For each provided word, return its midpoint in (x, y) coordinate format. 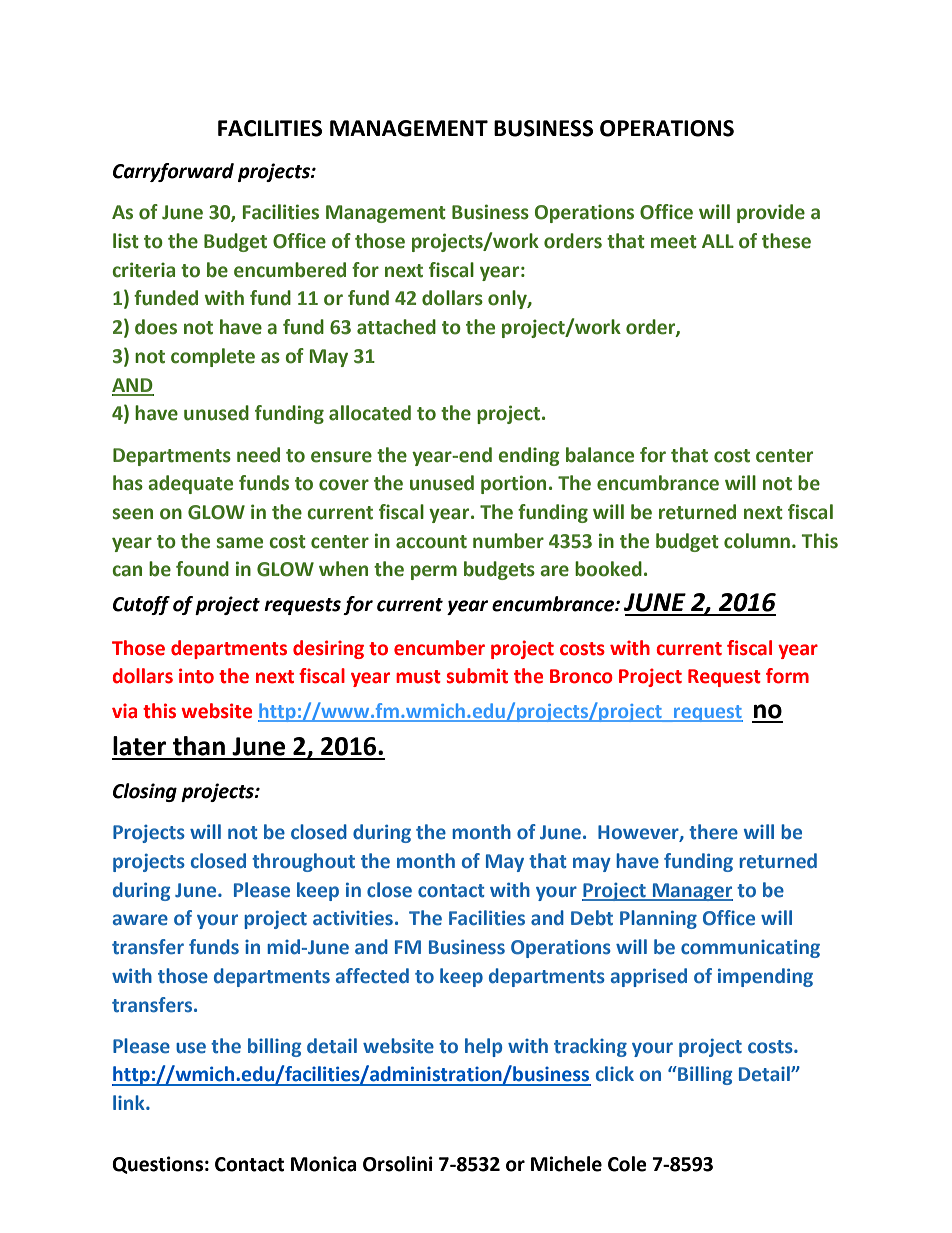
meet (674, 242)
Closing (145, 792)
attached (396, 327)
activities (353, 918)
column (757, 541)
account (431, 542)
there (713, 832)
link (130, 1102)
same (239, 543)
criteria (143, 270)
